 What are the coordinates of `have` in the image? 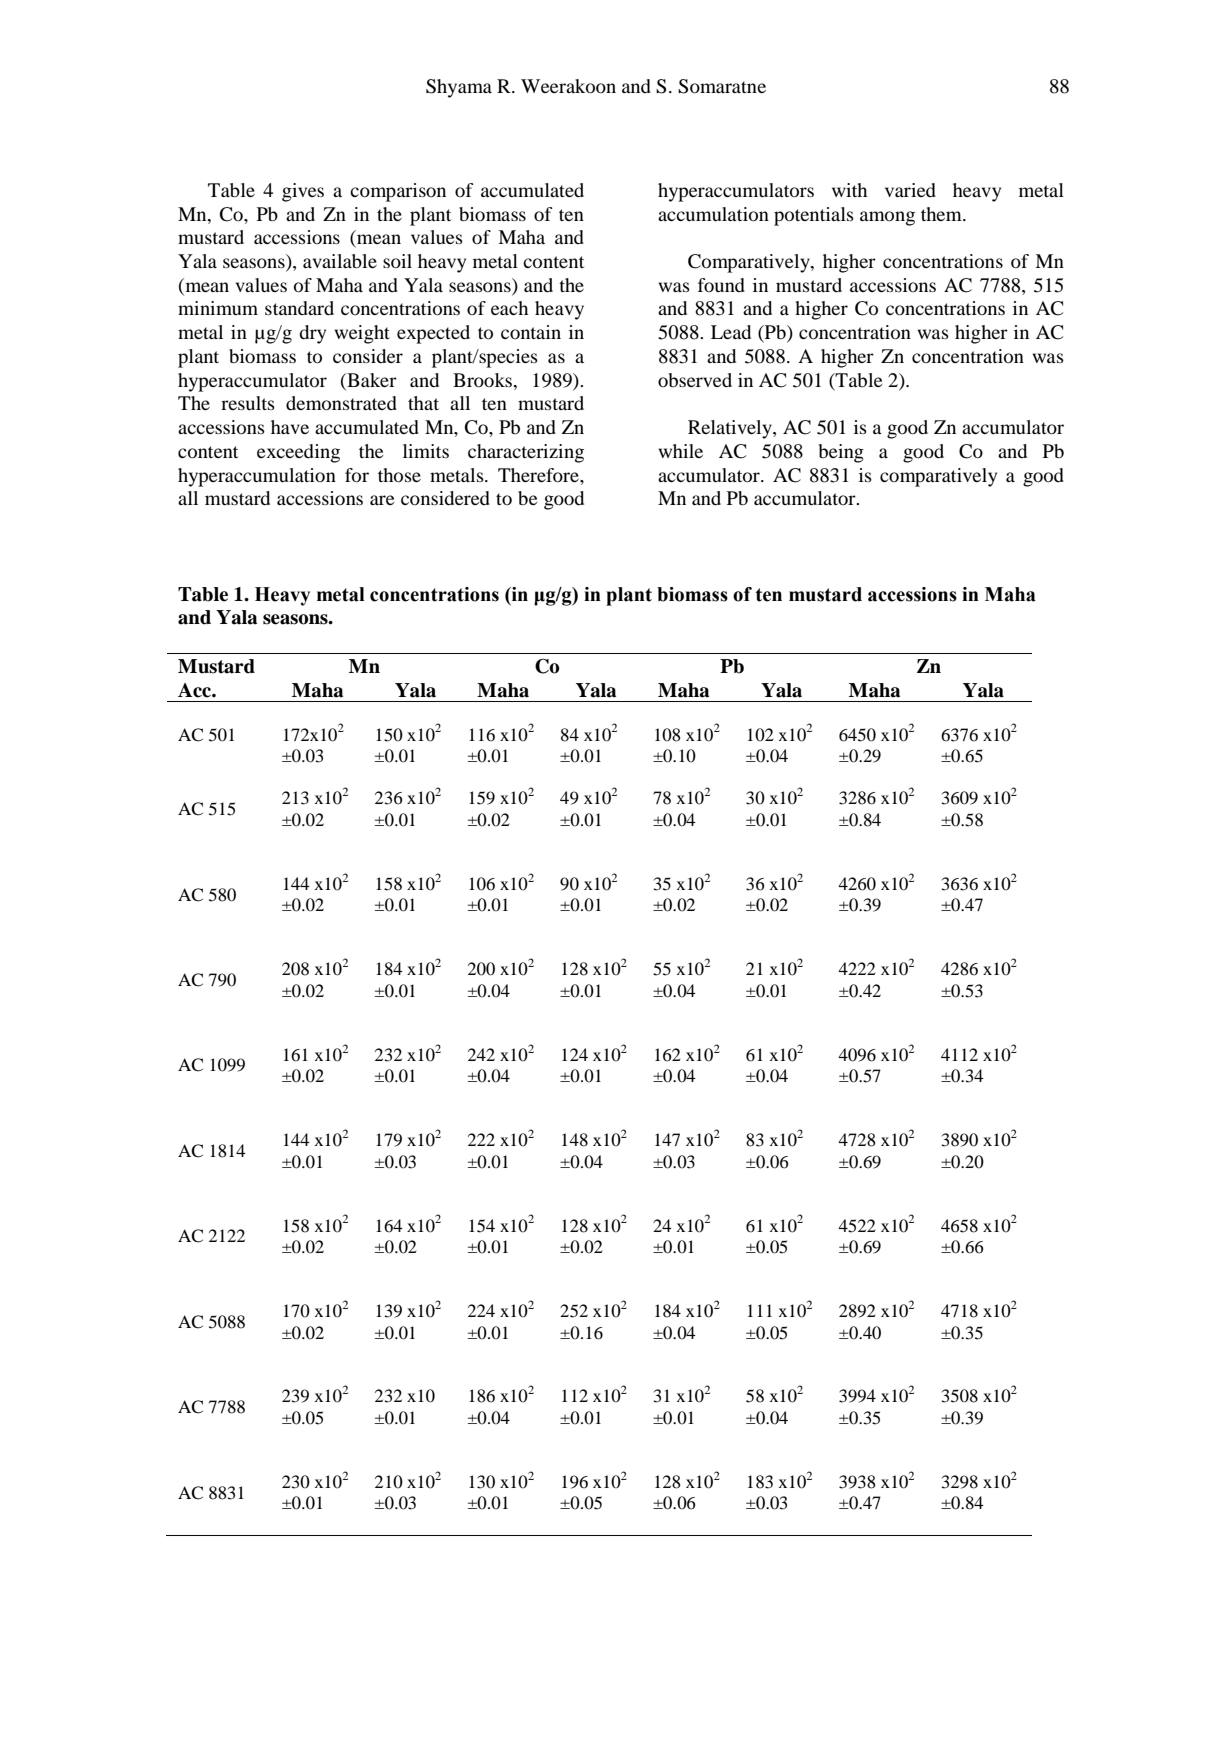 It's located at (290, 427).
